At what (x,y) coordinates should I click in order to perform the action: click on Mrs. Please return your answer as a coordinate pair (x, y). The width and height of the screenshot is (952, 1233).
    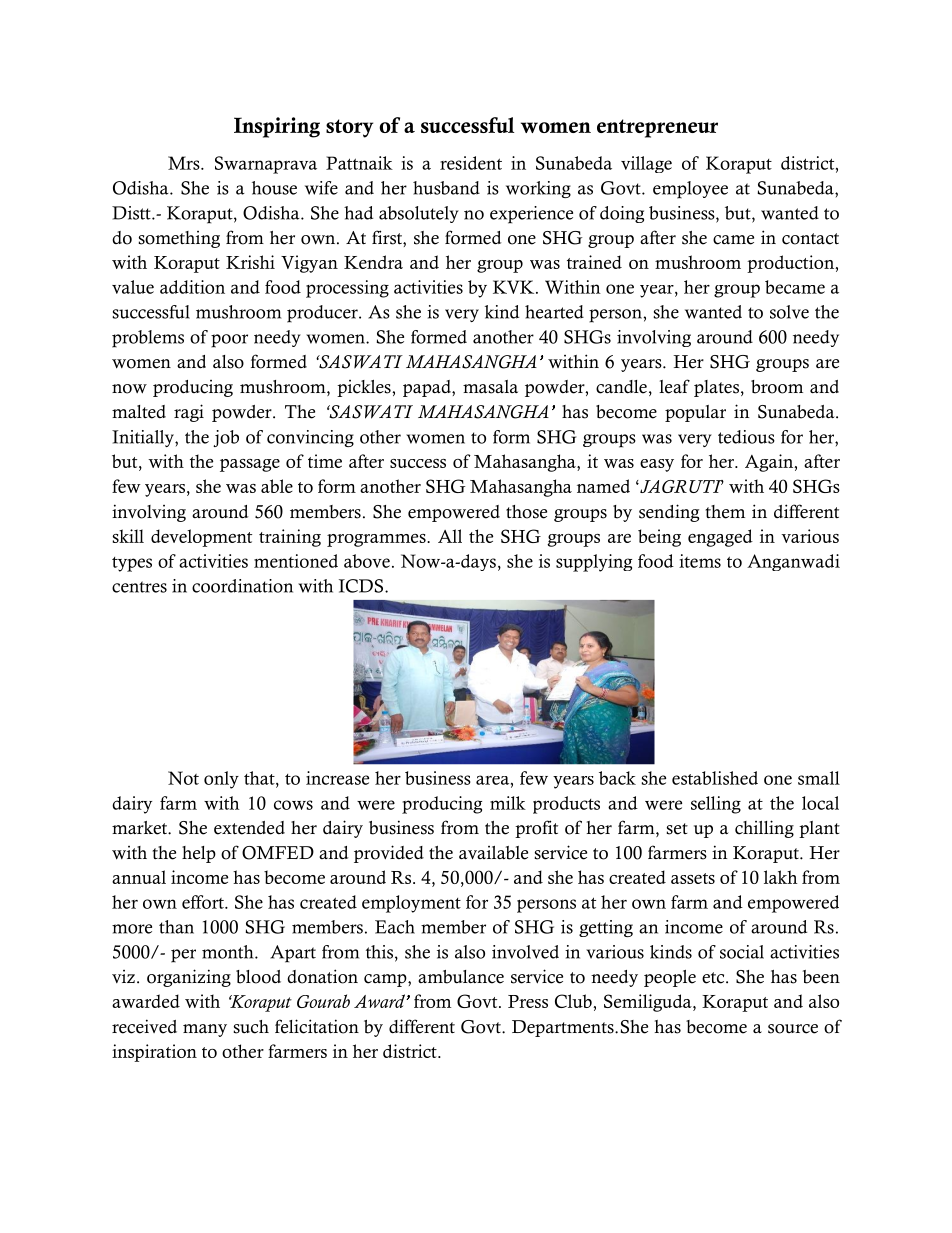
    Looking at the image, I should click on (185, 163).
